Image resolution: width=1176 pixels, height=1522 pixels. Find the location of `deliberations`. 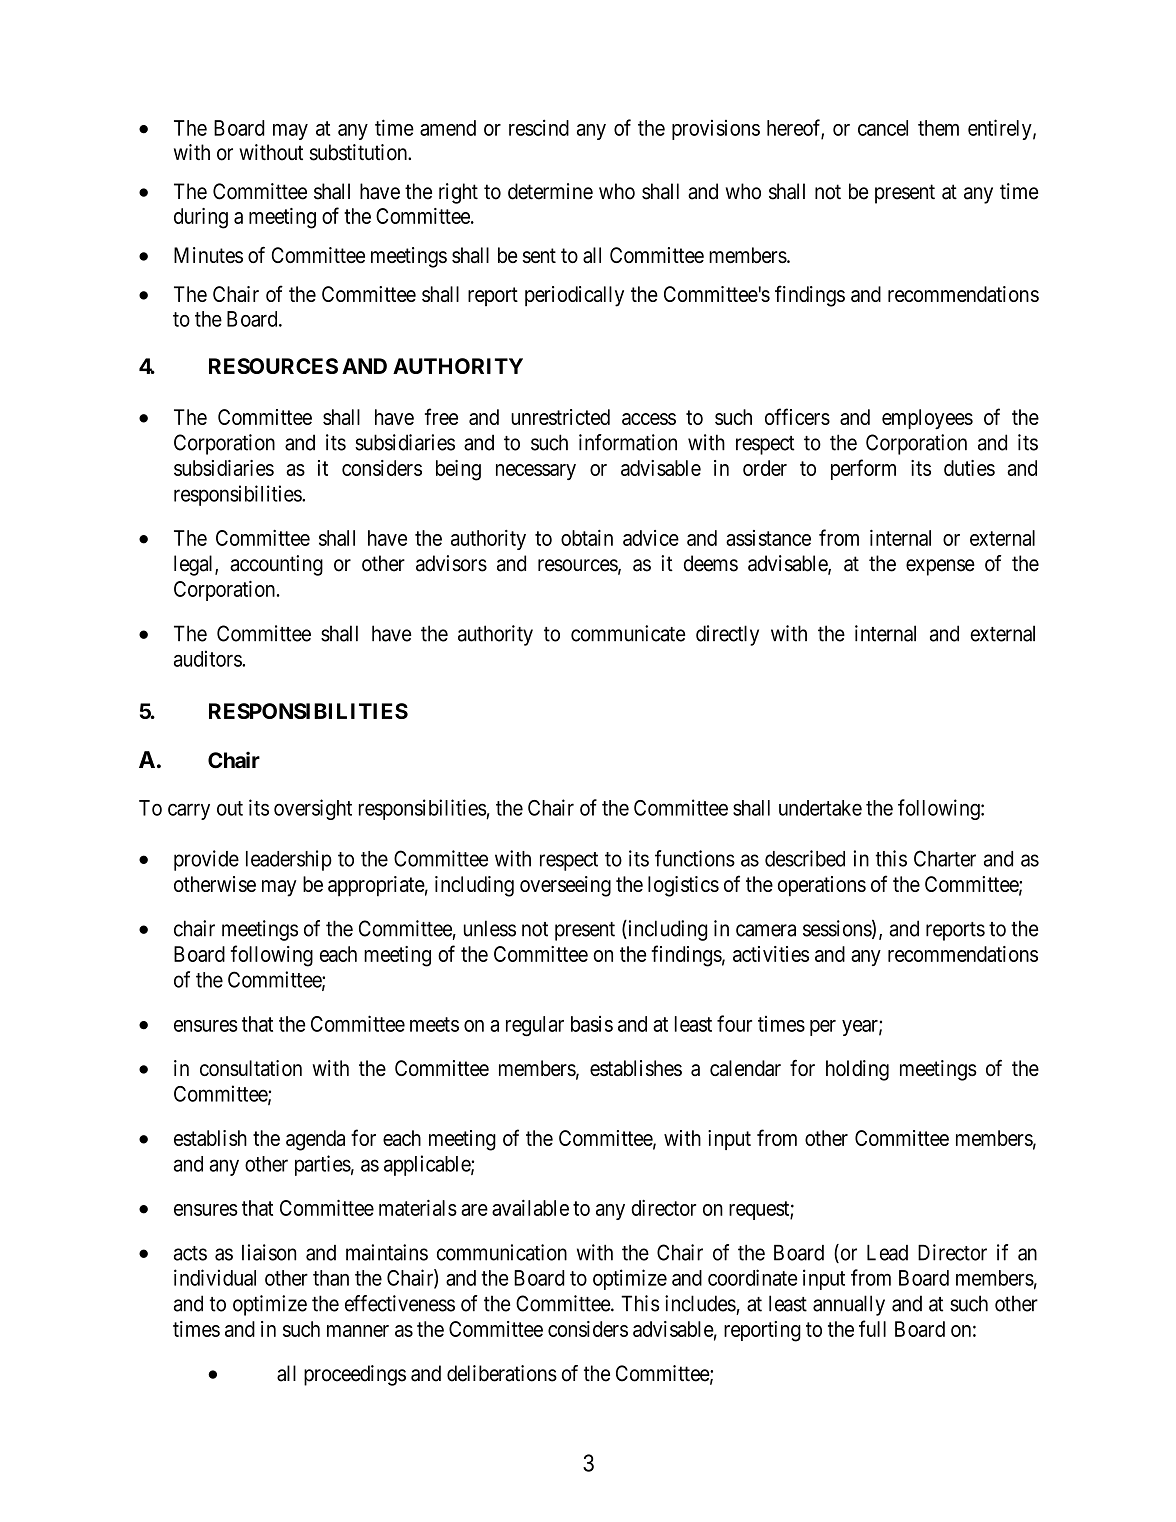

deliberations is located at coordinates (502, 1373).
